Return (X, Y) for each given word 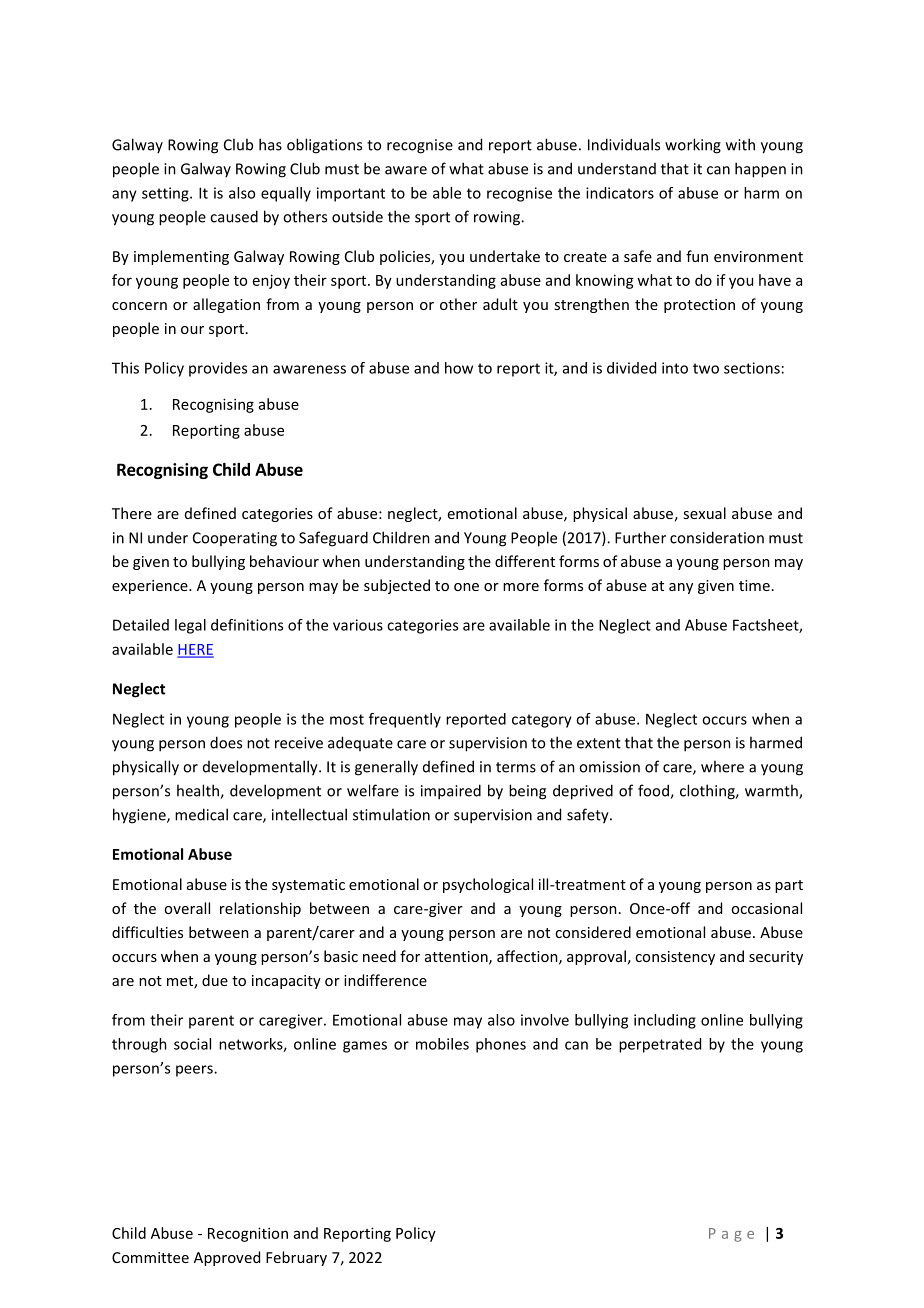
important (351, 194)
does (226, 742)
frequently (405, 720)
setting (166, 194)
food (654, 791)
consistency (675, 958)
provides (218, 369)
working (693, 146)
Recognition (248, 1234)
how (459, 368)
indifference (385, 980)
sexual (704, 513)
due (215, 980)
